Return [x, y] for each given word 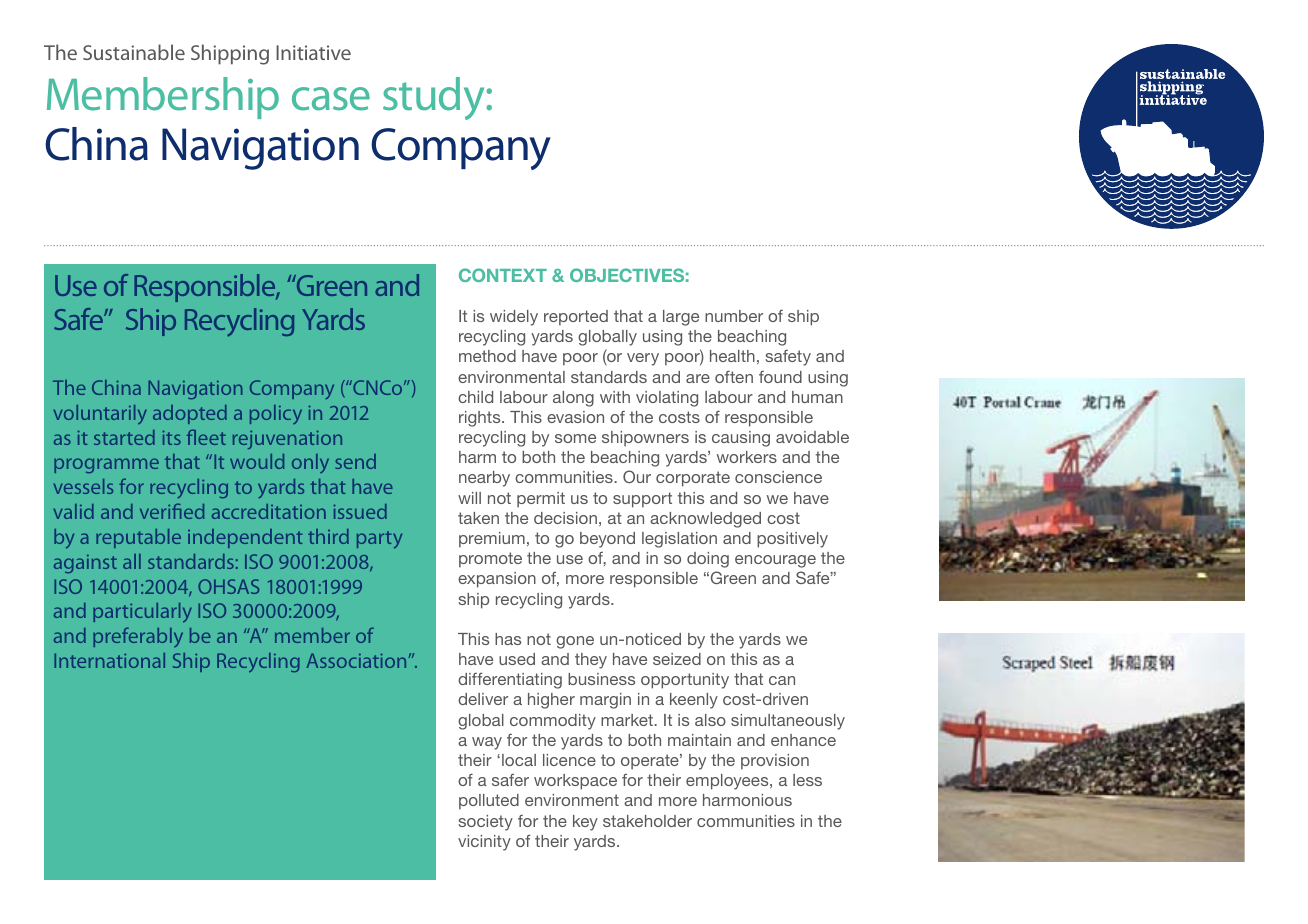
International [109, 660]
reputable [138, 538]
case [331, 99]
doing [708, 560]
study [435, 98]
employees [728, 782]
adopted [190, 414]
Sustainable [134, 52]
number [734, 316]
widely [514, 318]
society [485, 823]
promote [490, 560]
